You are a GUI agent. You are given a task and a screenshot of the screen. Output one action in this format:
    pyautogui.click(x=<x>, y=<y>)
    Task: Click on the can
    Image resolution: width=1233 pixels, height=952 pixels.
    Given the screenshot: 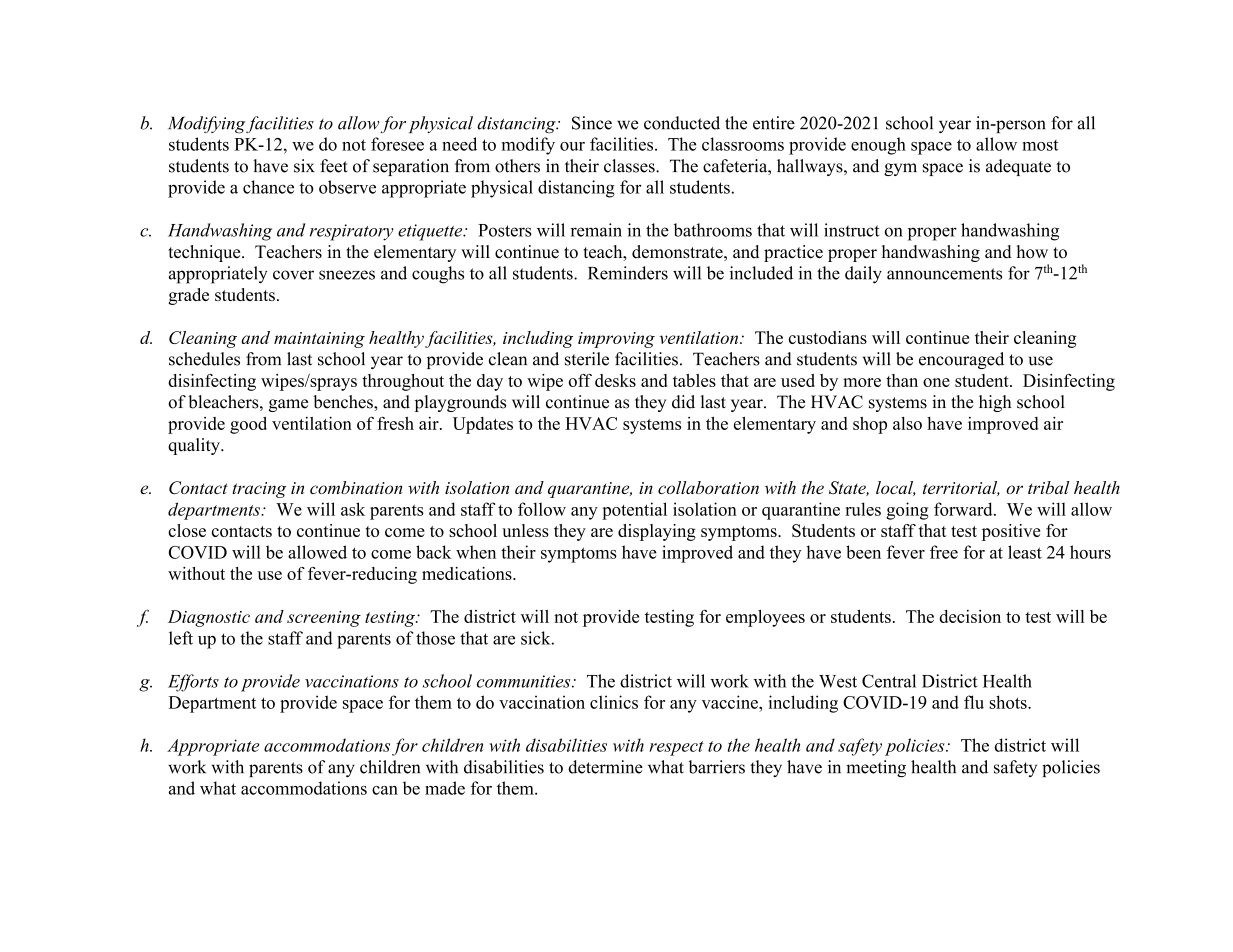 What is the action you would take?
    pyautogui.click(x=385, y=790)
